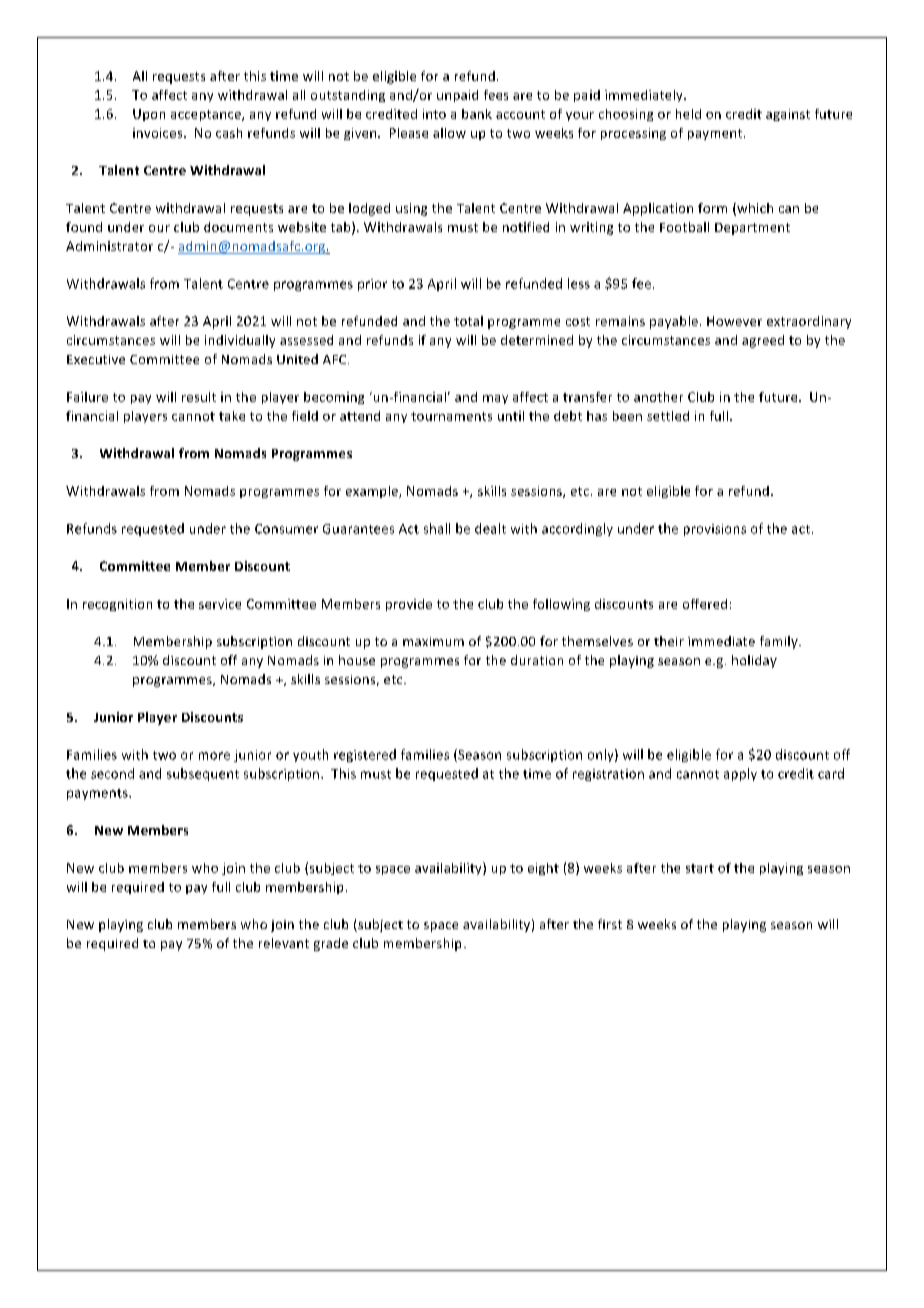  Describe the element at coordinates (543, 869) in the screenshot. I see `eight` at that location.
